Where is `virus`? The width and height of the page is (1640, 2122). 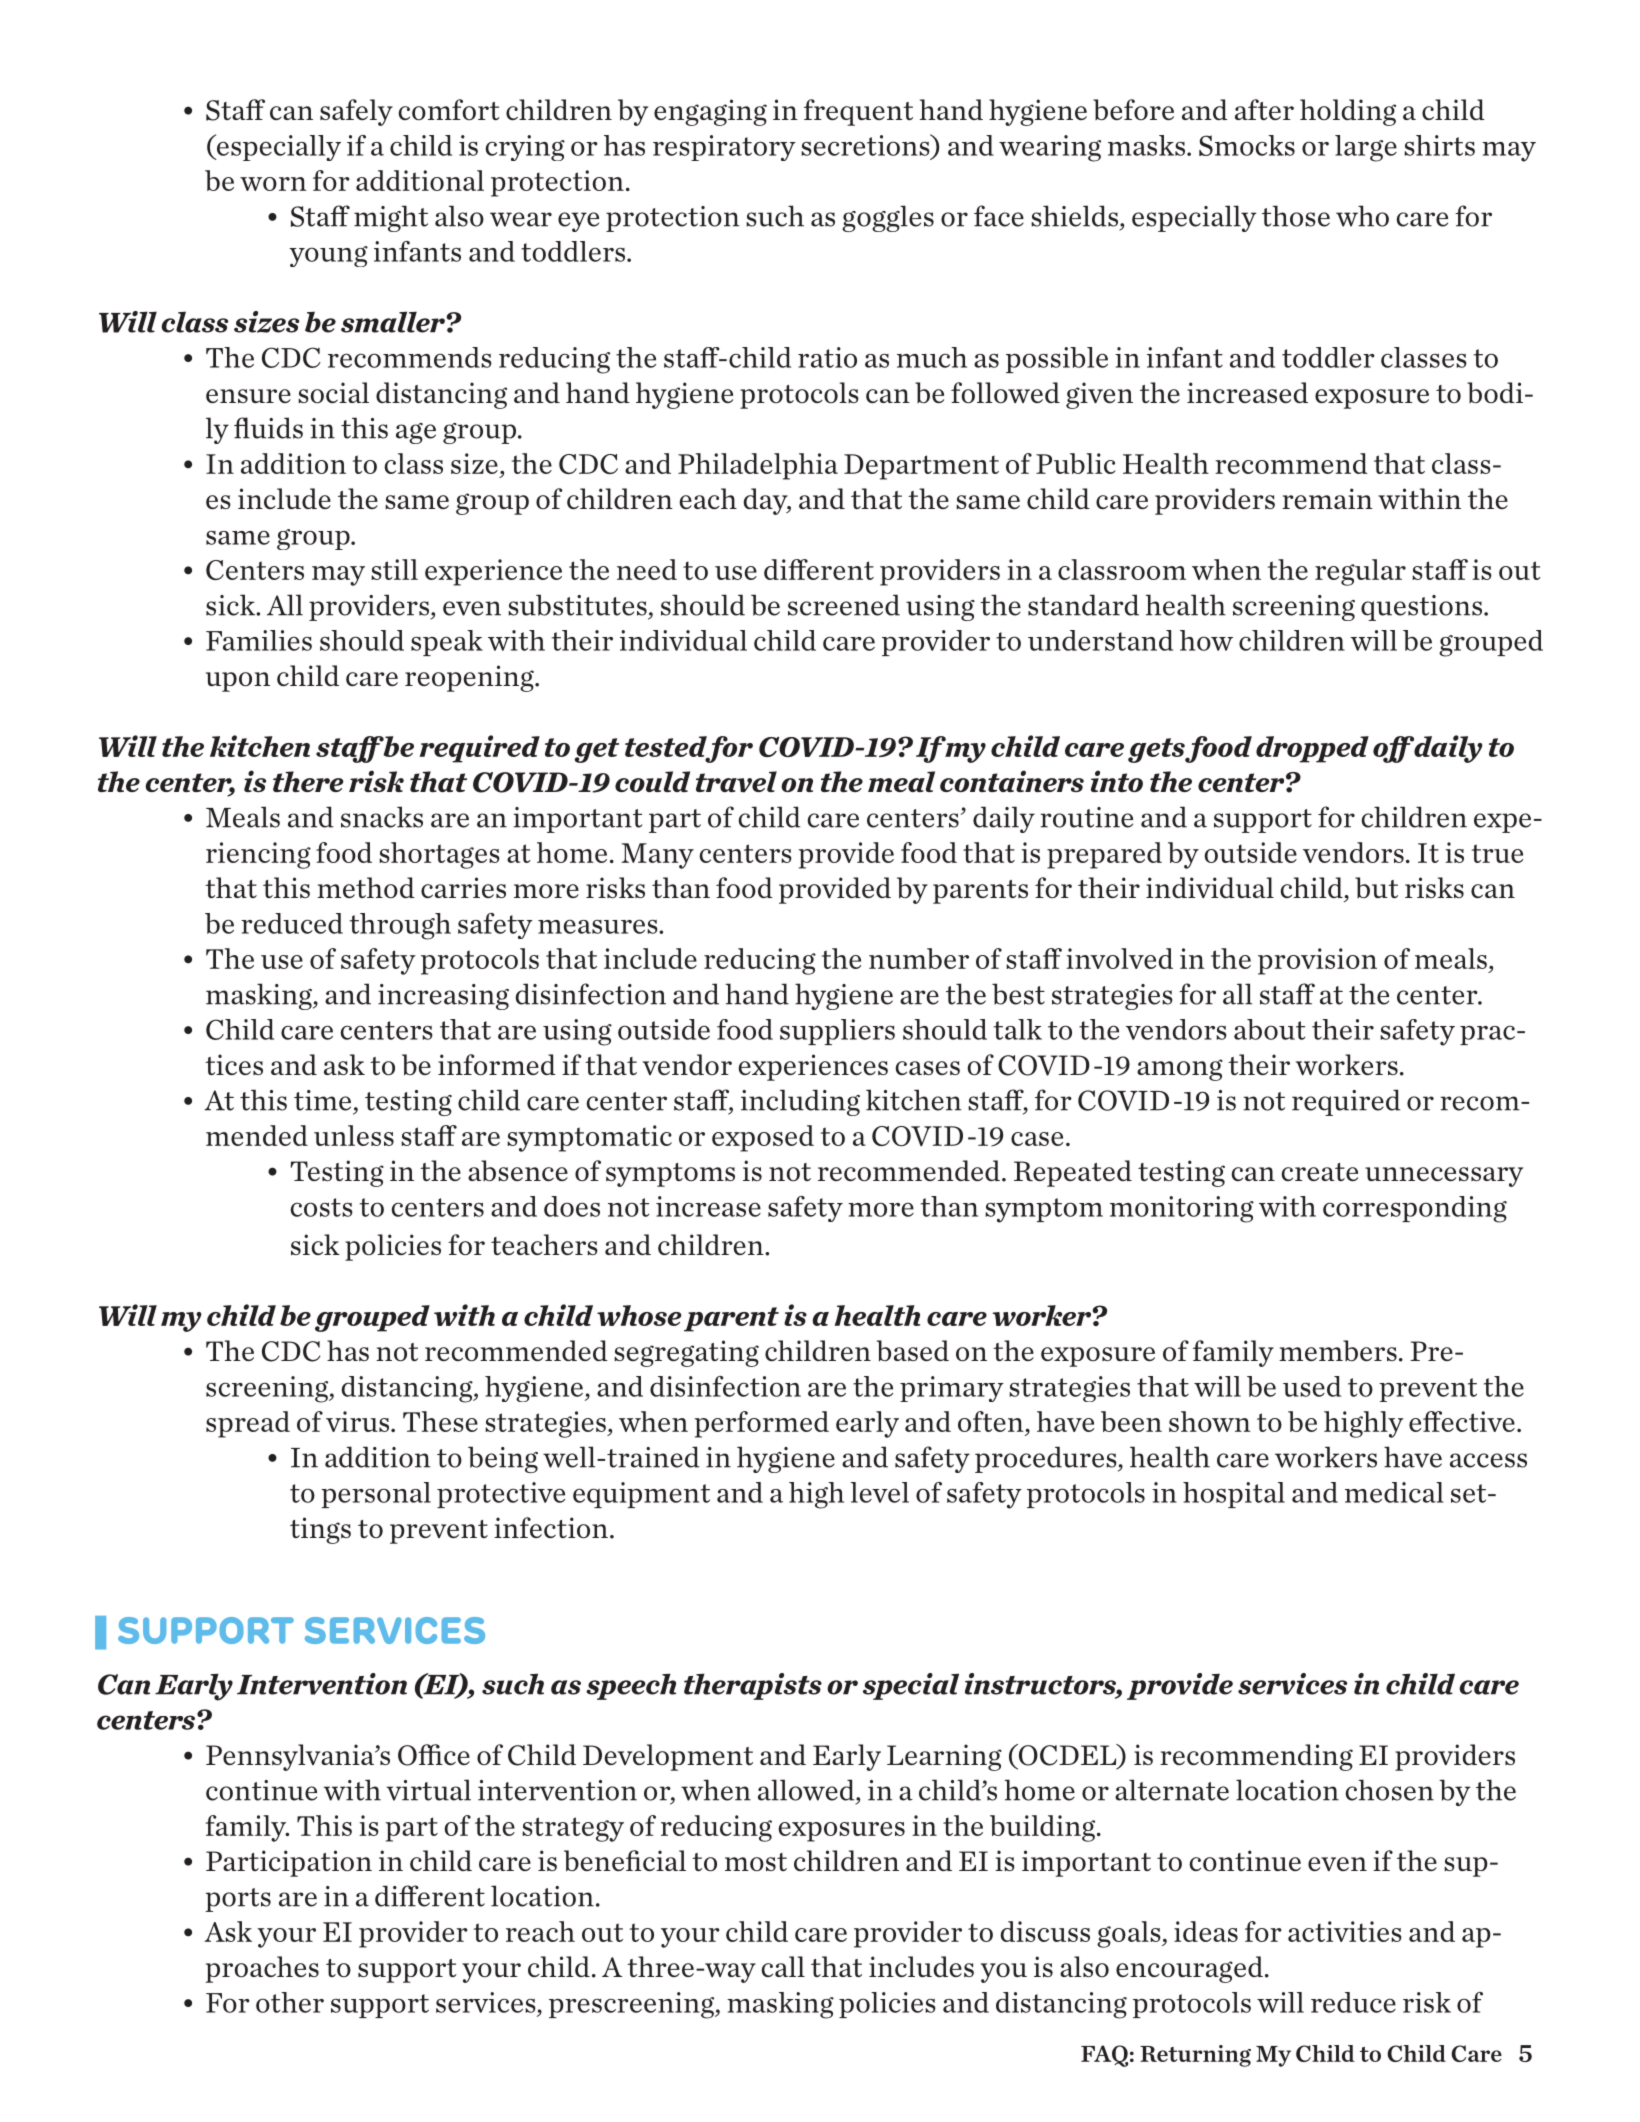 virus is located at coordinates (357, 1421).
